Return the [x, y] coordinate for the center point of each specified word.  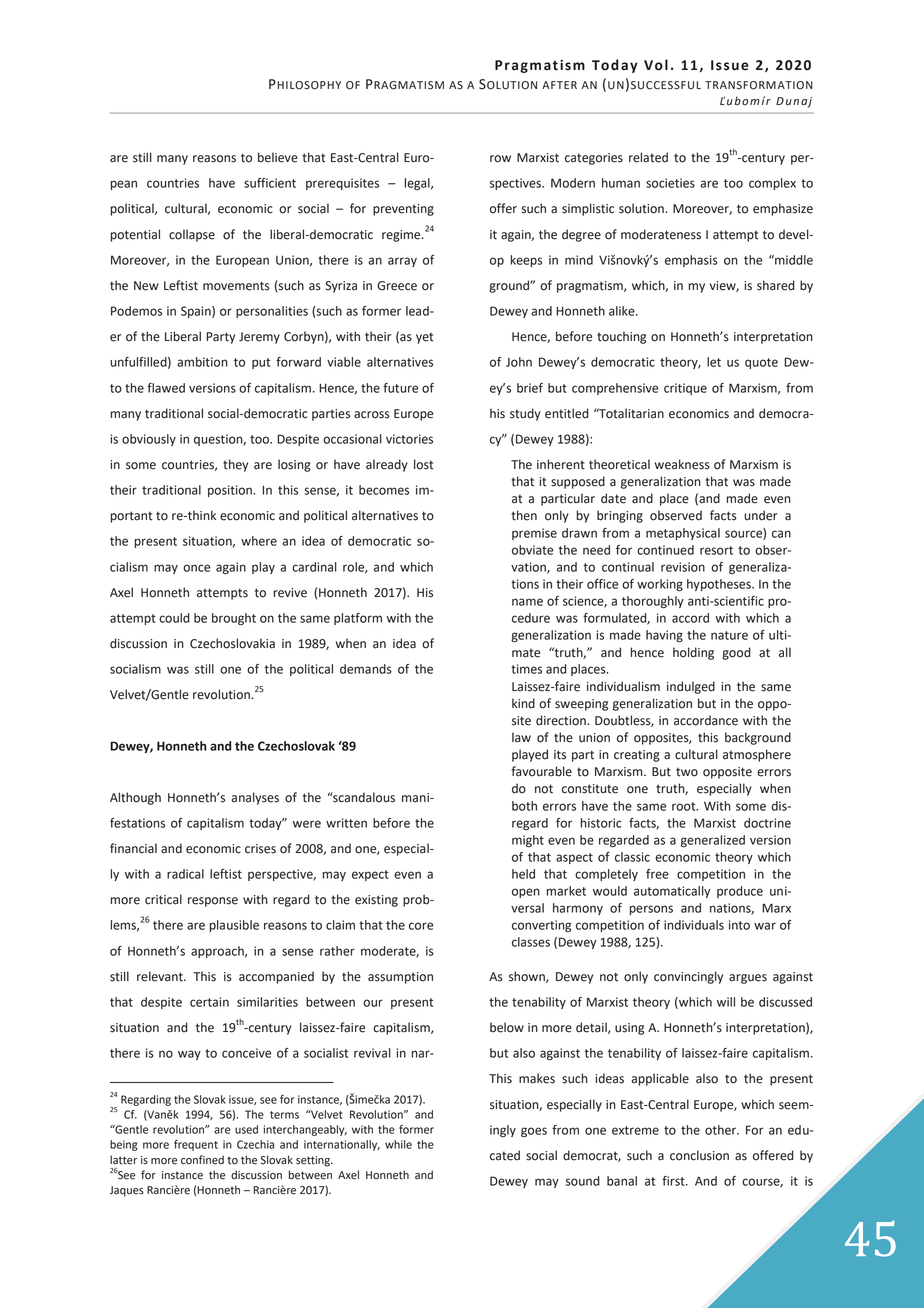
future [400, 388]
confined [202, 1160]
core [421, 926]
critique [685, 389]
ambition [202, 362]
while [398, 1144]
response [213, 902]
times [526, 669]
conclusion [699, 1155]
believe [278, 157]
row [500, 159]
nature [729, 635]
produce [740, 892]
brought [234, 619]
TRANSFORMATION [759, 85]
